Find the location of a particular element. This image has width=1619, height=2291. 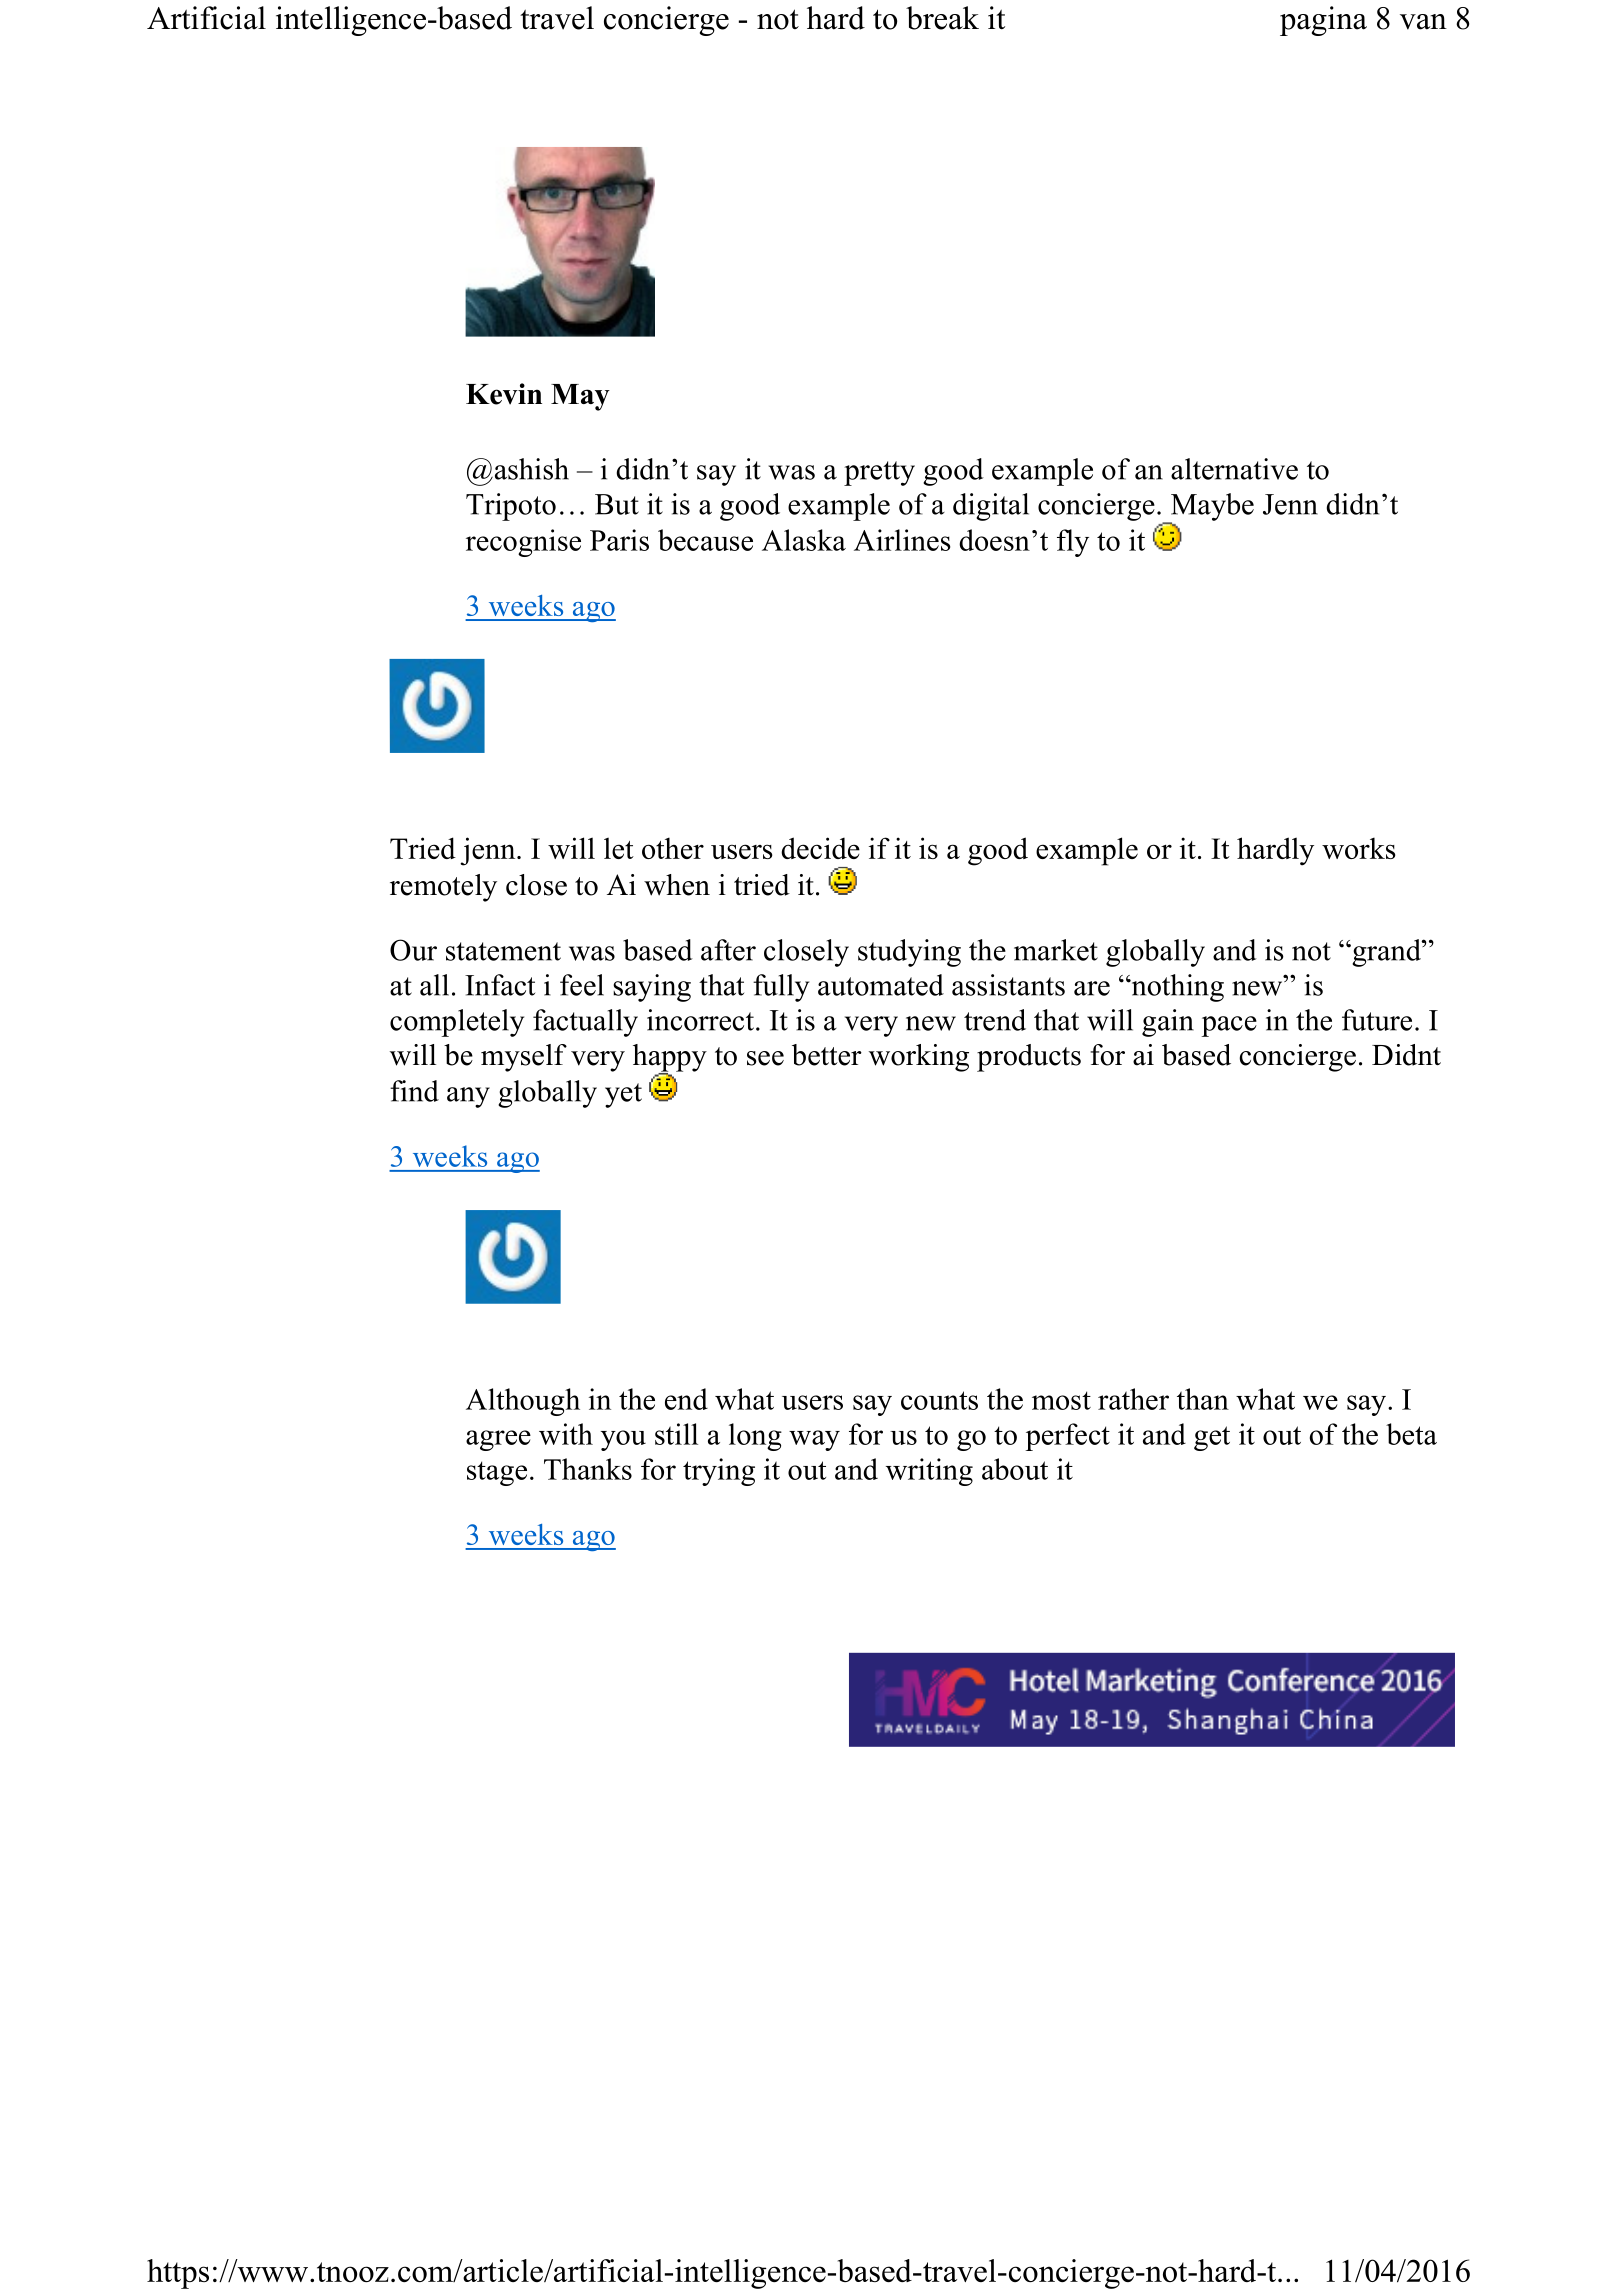

works is located at coordinates (1359, 848).
